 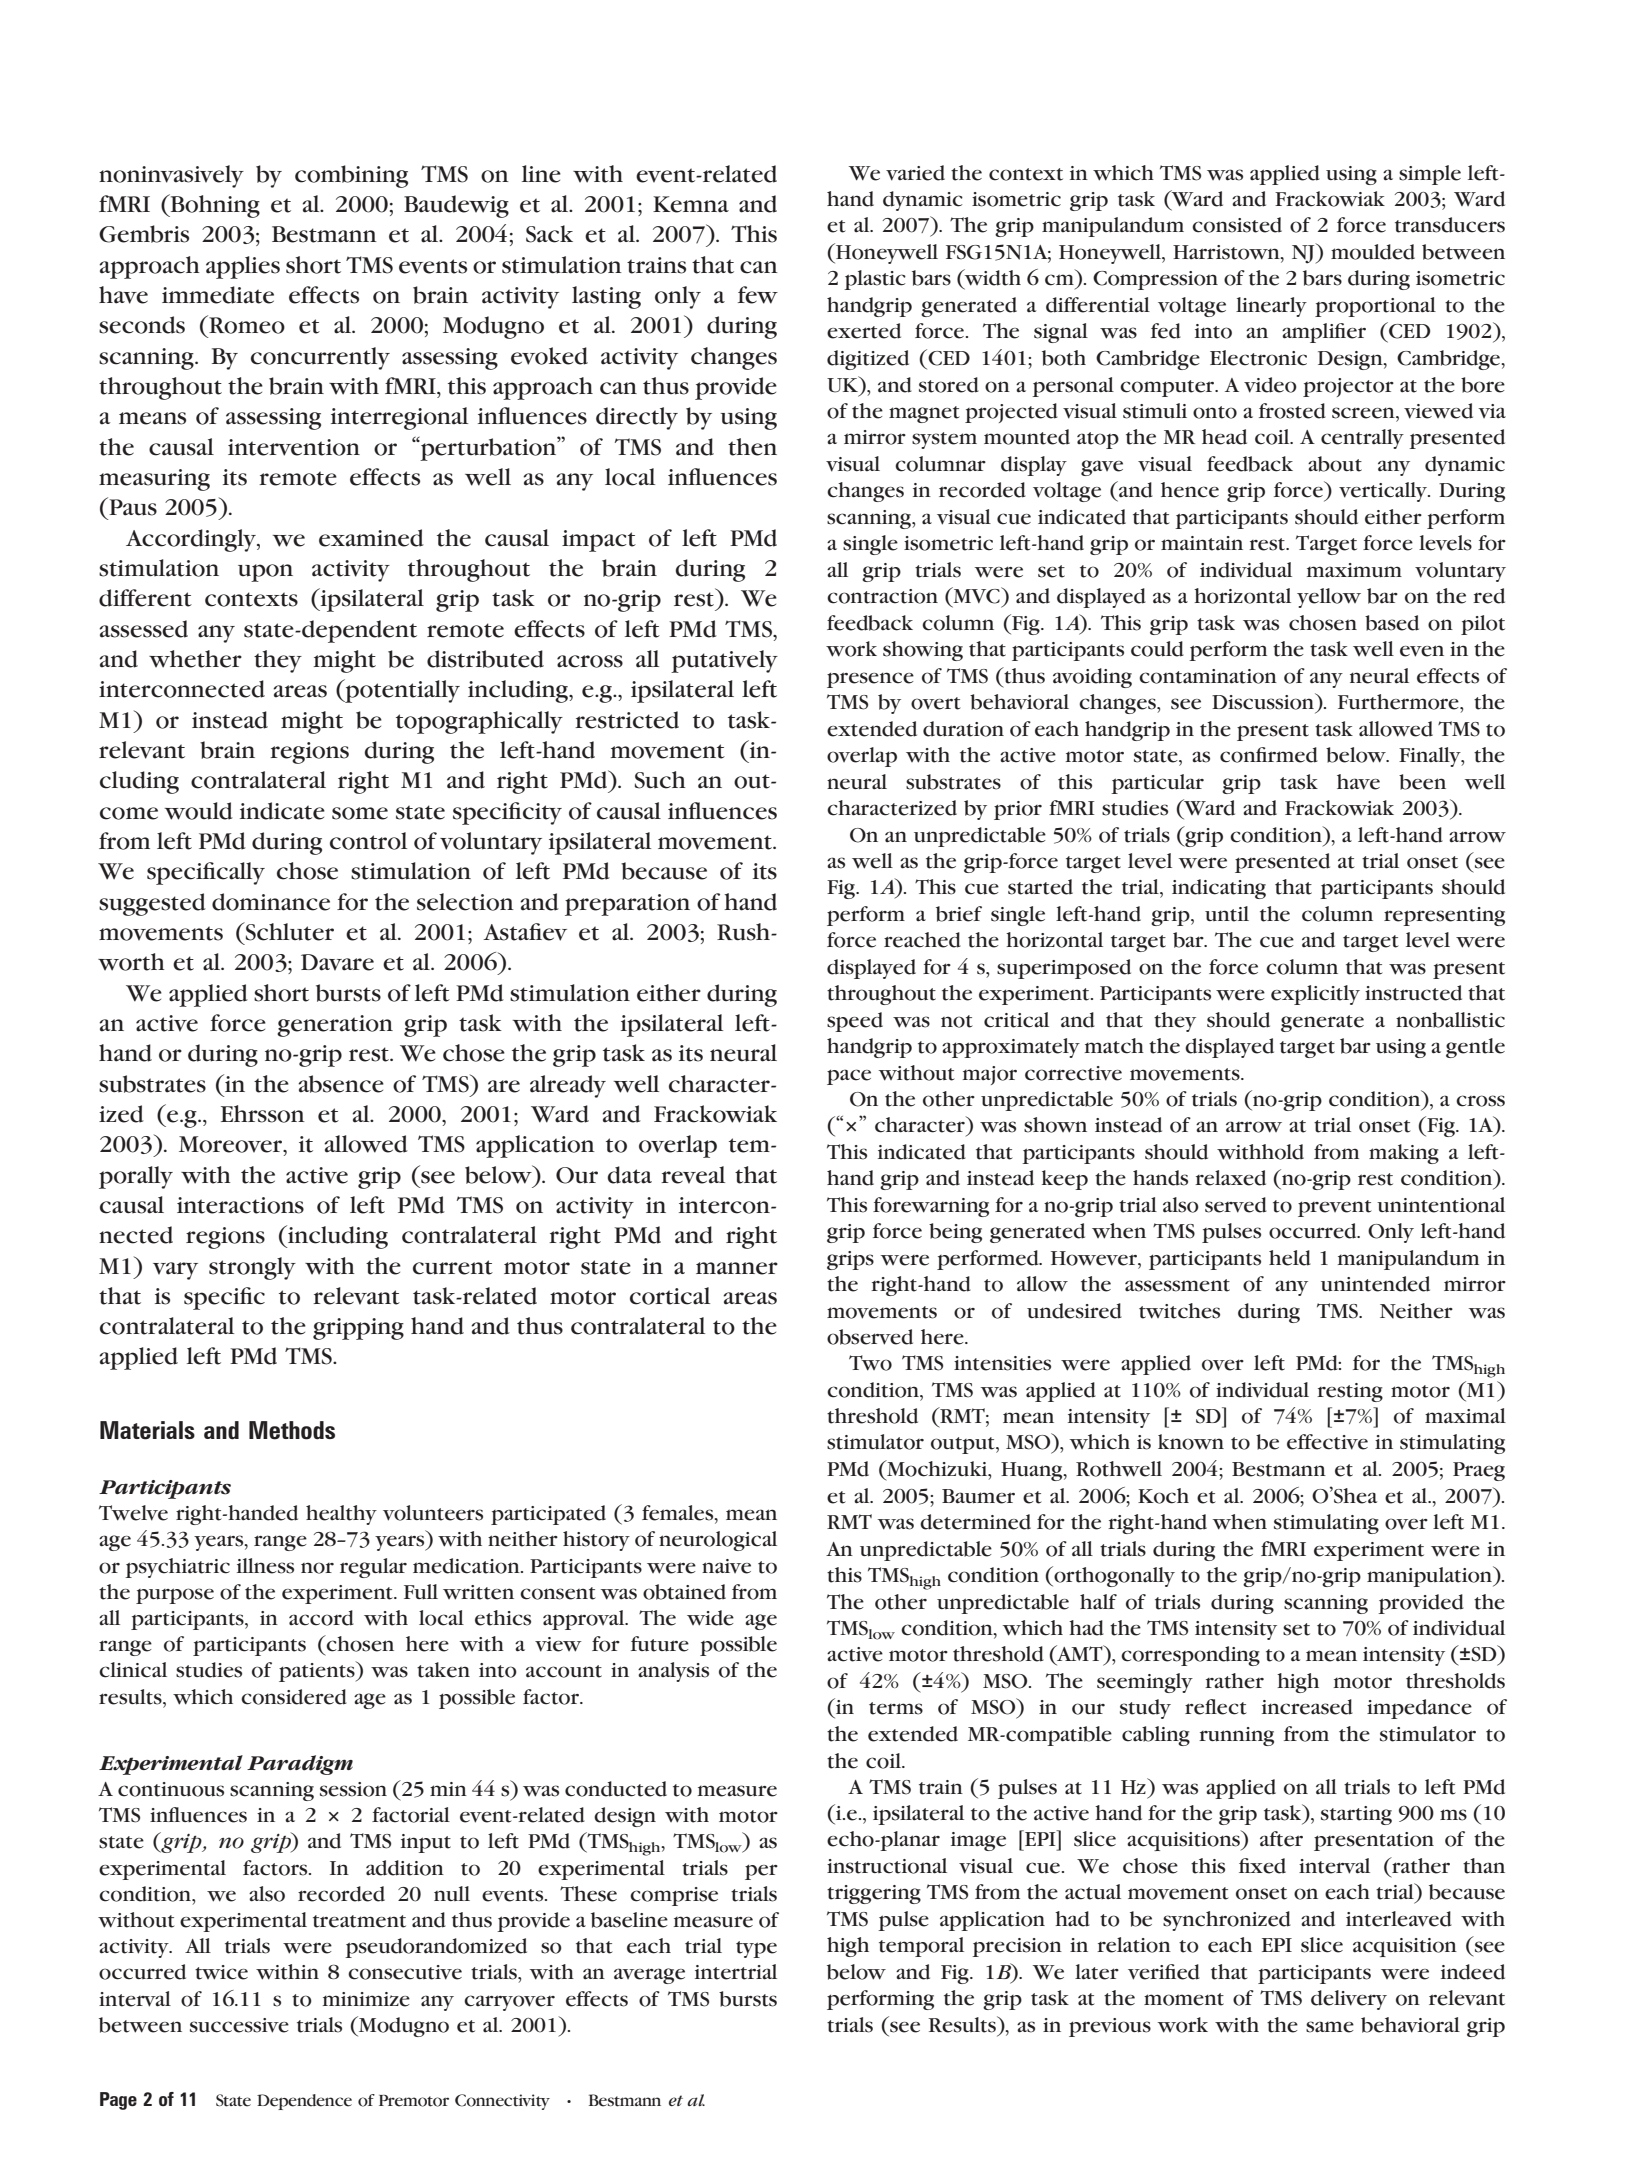 What do you see at coordinates (875, 280) in the screenshot?
I see `plastic` at bounding box center [875, 280].
